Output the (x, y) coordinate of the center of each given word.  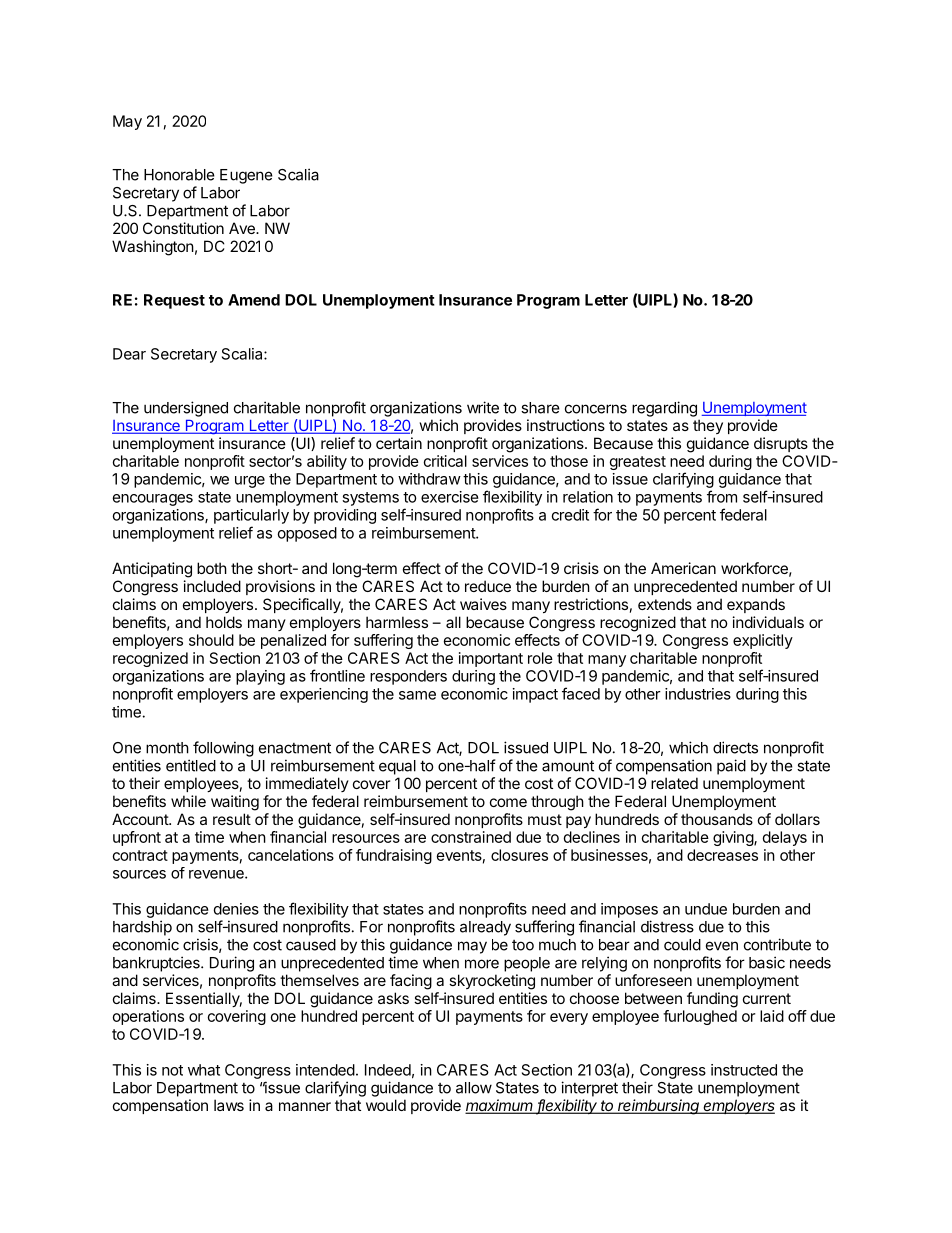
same (417, 695)
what (204, 1070)
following (223, 749)
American (683, 568)
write (483, 407)
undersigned (186, 409)
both (212, 568)
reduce (488, 586)
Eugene (246, 176)
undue (706, 909)
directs (735, 747)
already (485, 928)
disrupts (781, 444)
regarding (664, 409)
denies (236, 909)
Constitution (183, 228)
